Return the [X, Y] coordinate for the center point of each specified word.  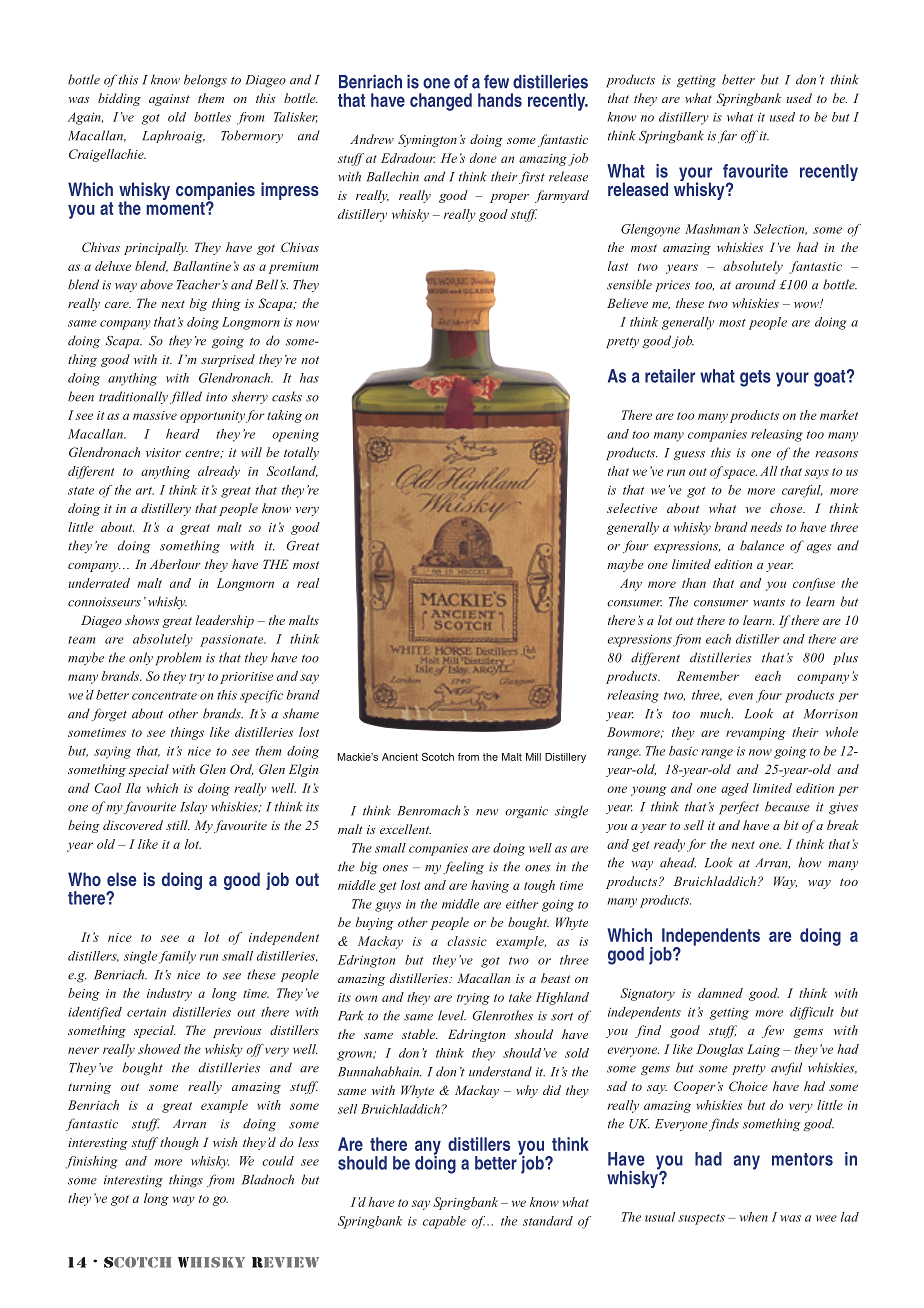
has [309, 378]
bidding [119, 99]
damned [720, 993]
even [740, 696]
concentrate [164, 696]
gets [755, 378]
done [483, 158]
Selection [780, 229]
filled [186, 397]
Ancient [400, 757]
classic [467, 941]
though [179, 1143]
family [177, 957]
